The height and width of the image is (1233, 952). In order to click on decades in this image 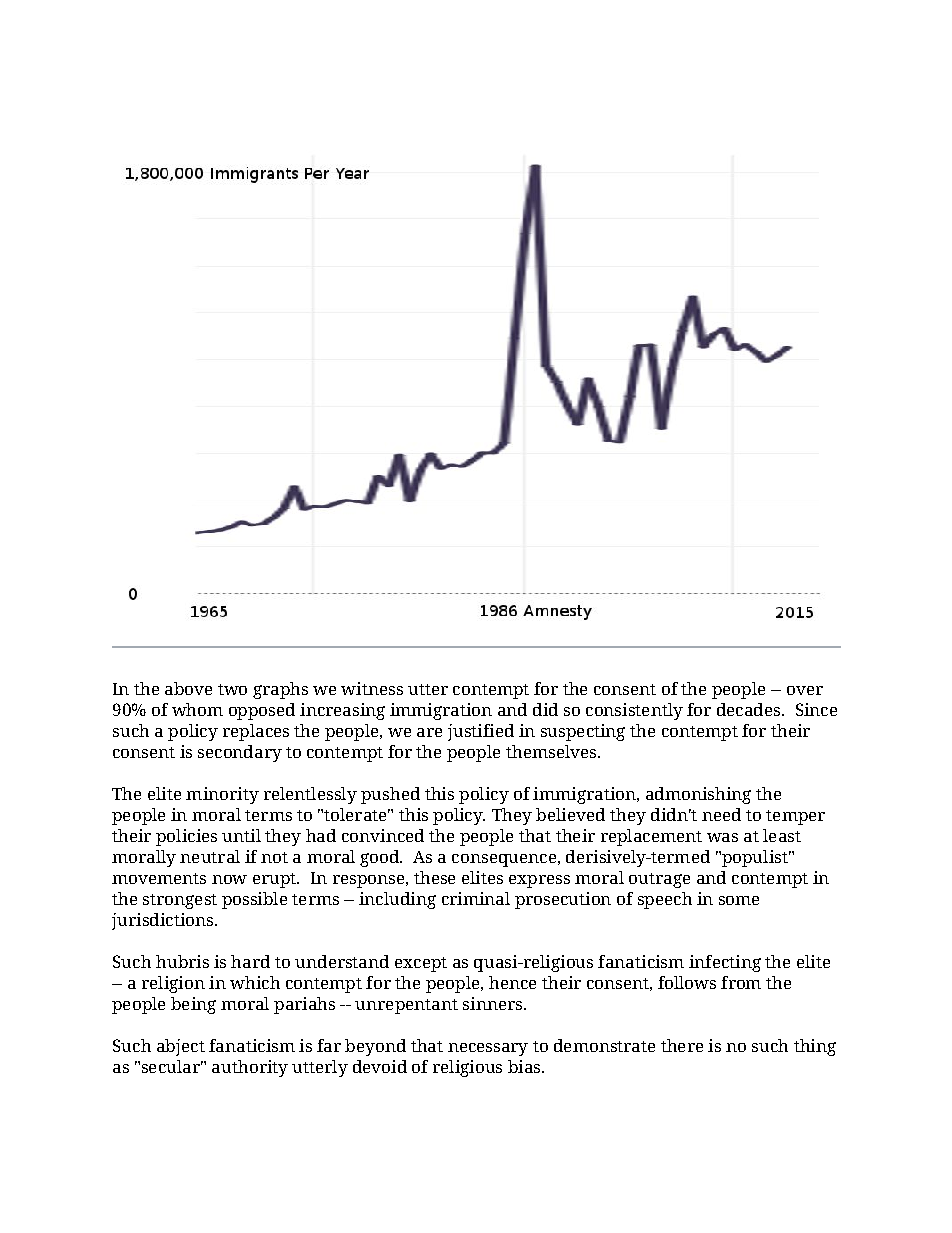, I will do `click(748, 709)`.
